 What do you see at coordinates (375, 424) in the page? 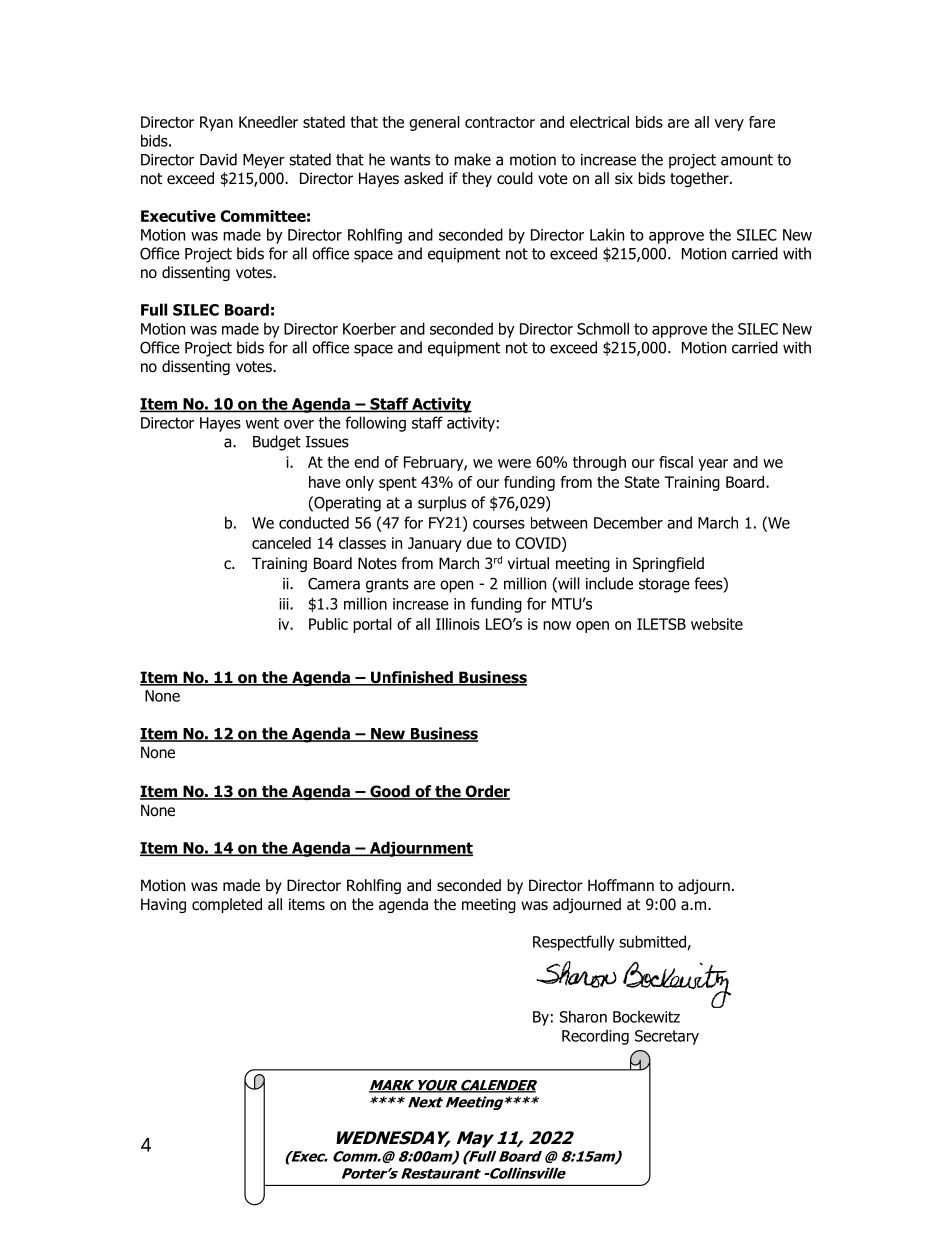
I see `following` at bounding box center [375, 424].
